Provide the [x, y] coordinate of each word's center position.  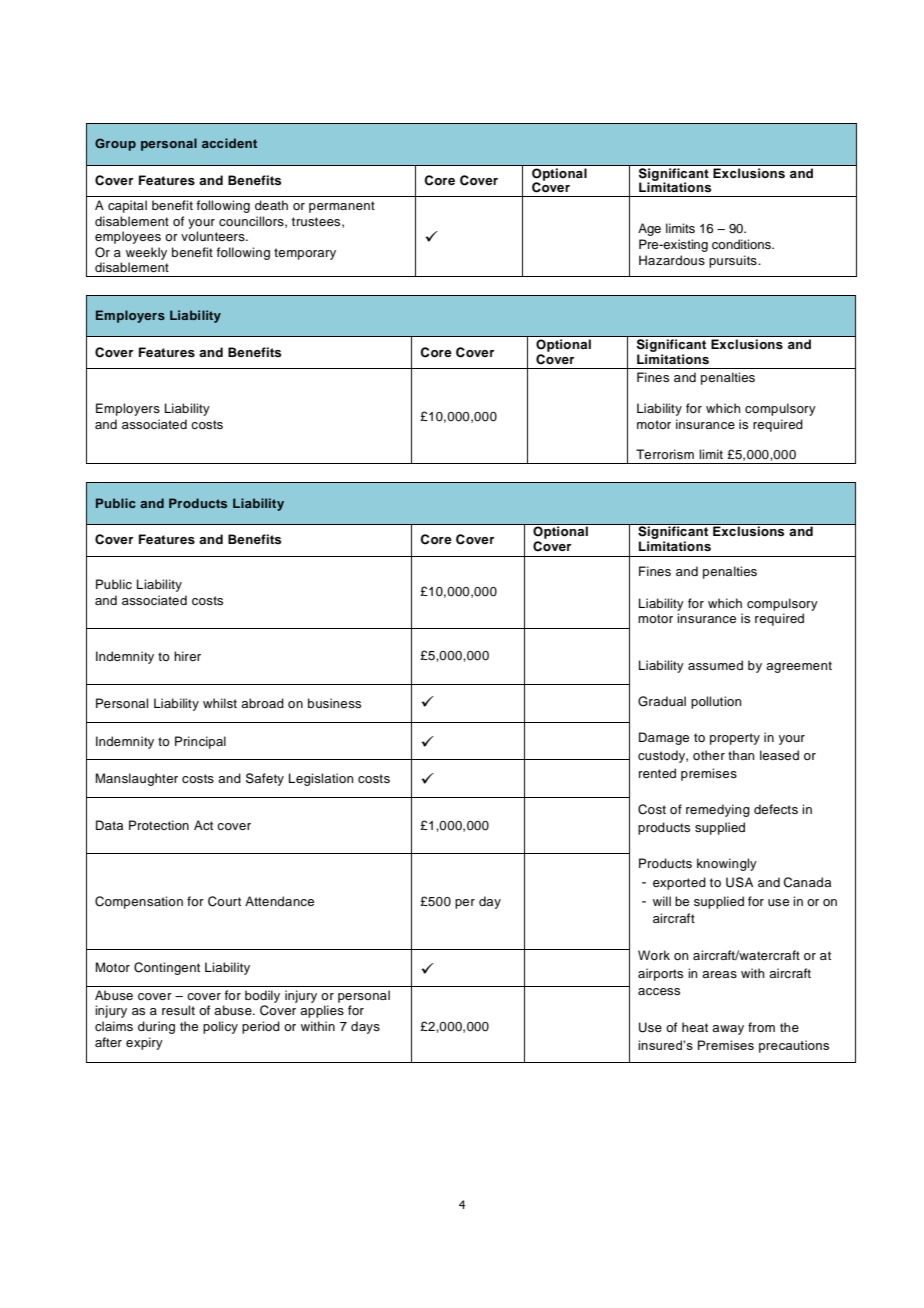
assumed [715, 665]
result [178, 1010]
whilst [220, 703]
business [334, 703]
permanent [342, 207]
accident [229, 143]
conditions [742, 244]
